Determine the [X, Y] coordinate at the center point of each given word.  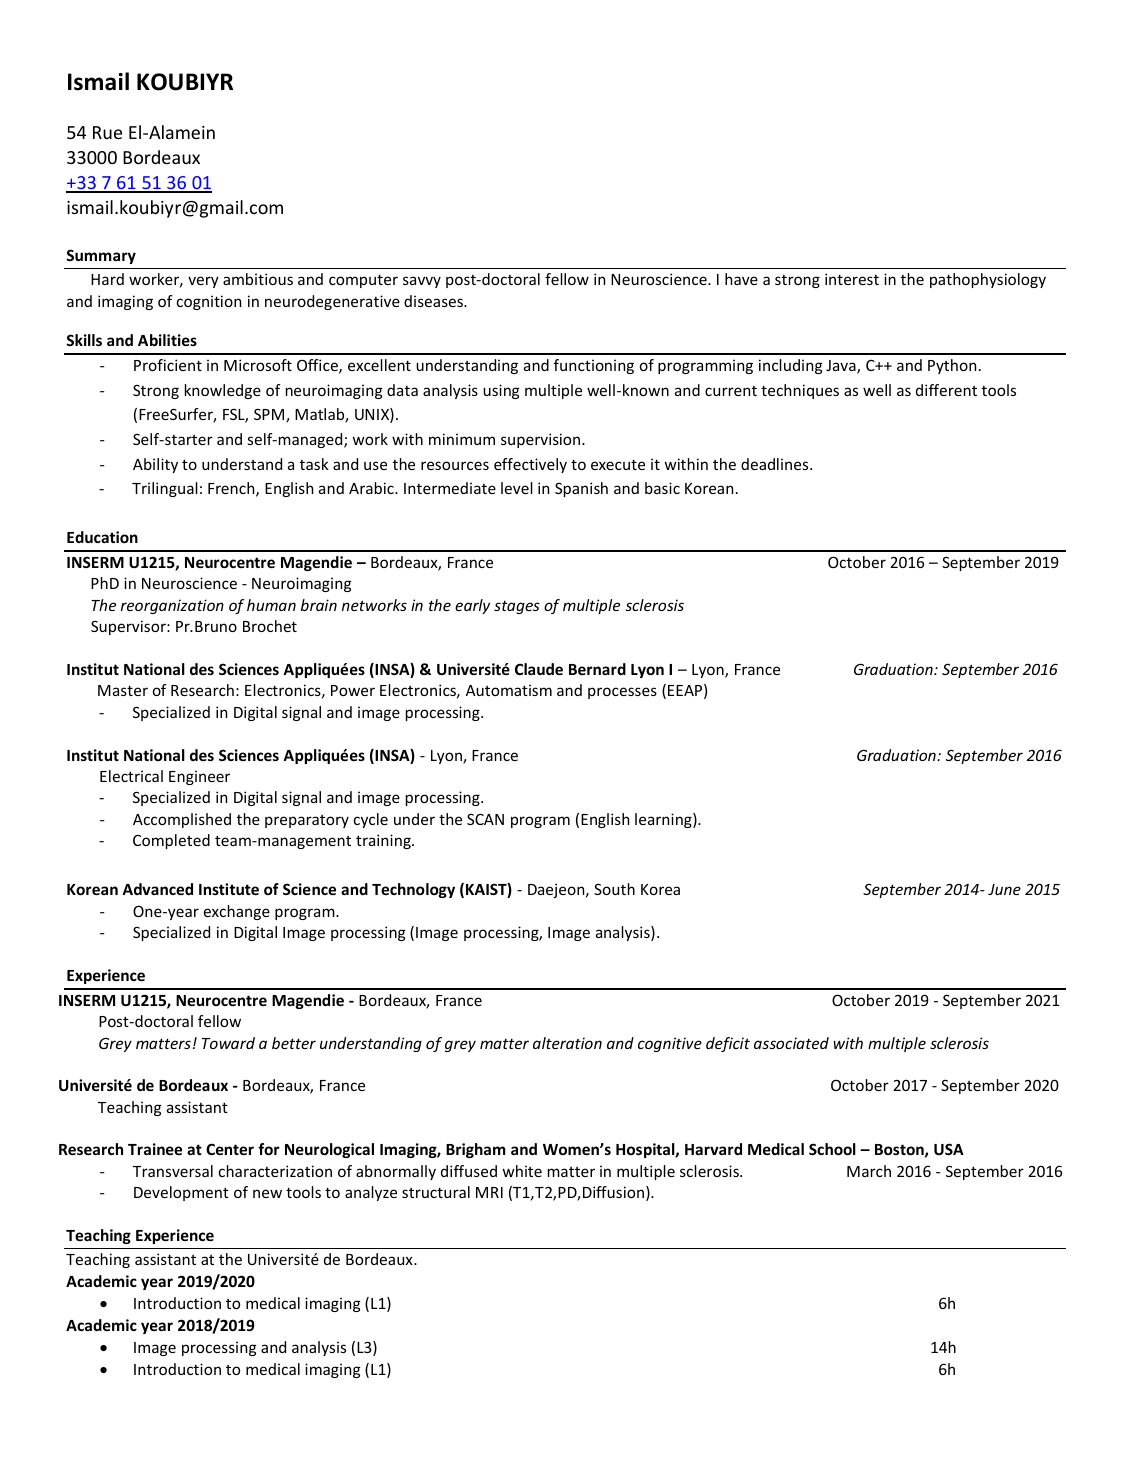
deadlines [776, 464]
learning [664, 820]
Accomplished [182, 820]
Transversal [173, 1171]
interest [852, 279]
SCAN [485, 819]
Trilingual [165, 489]
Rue [107, 132]
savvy [422, 282]
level [517, 488]
